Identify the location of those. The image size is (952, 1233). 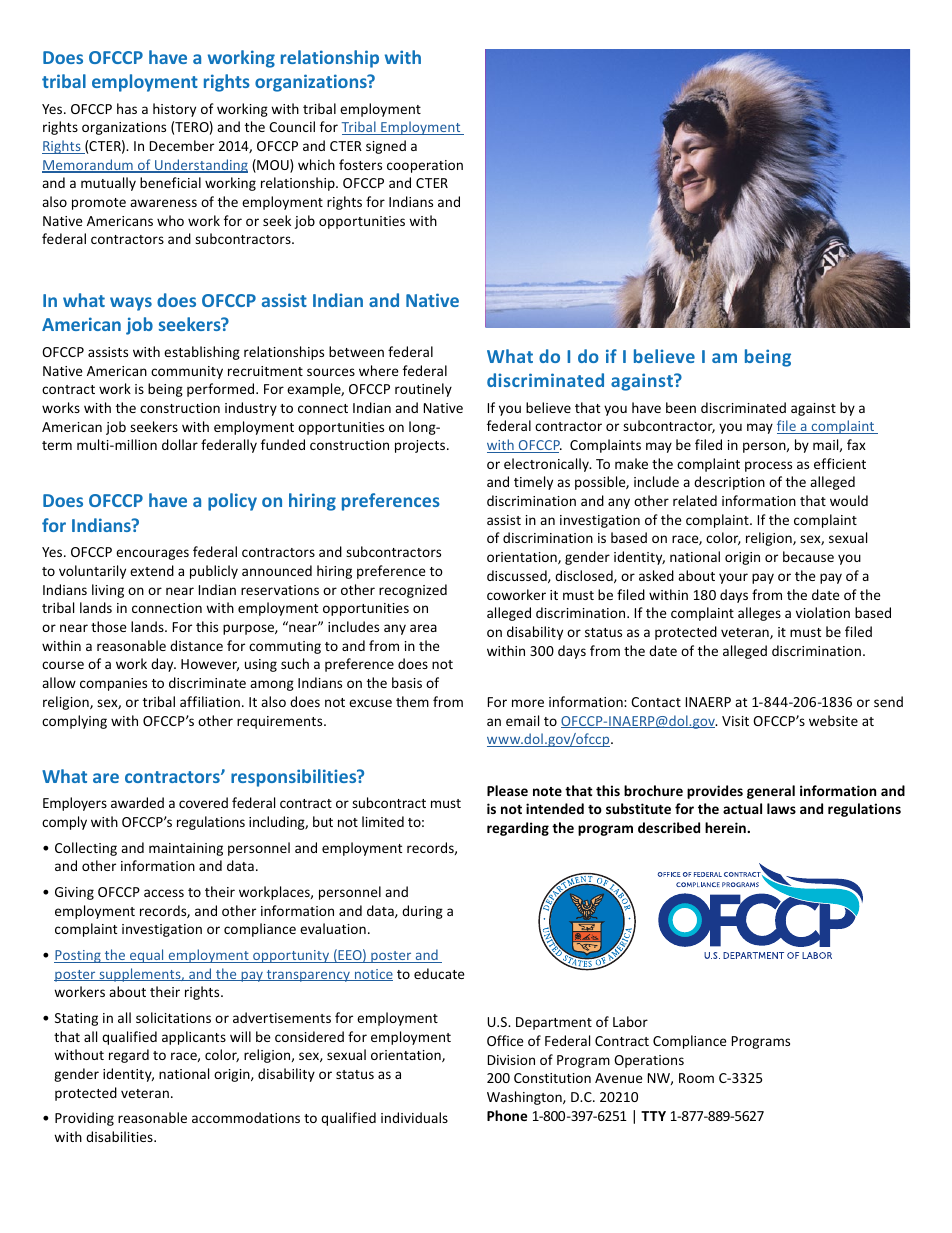
(109, 626).
